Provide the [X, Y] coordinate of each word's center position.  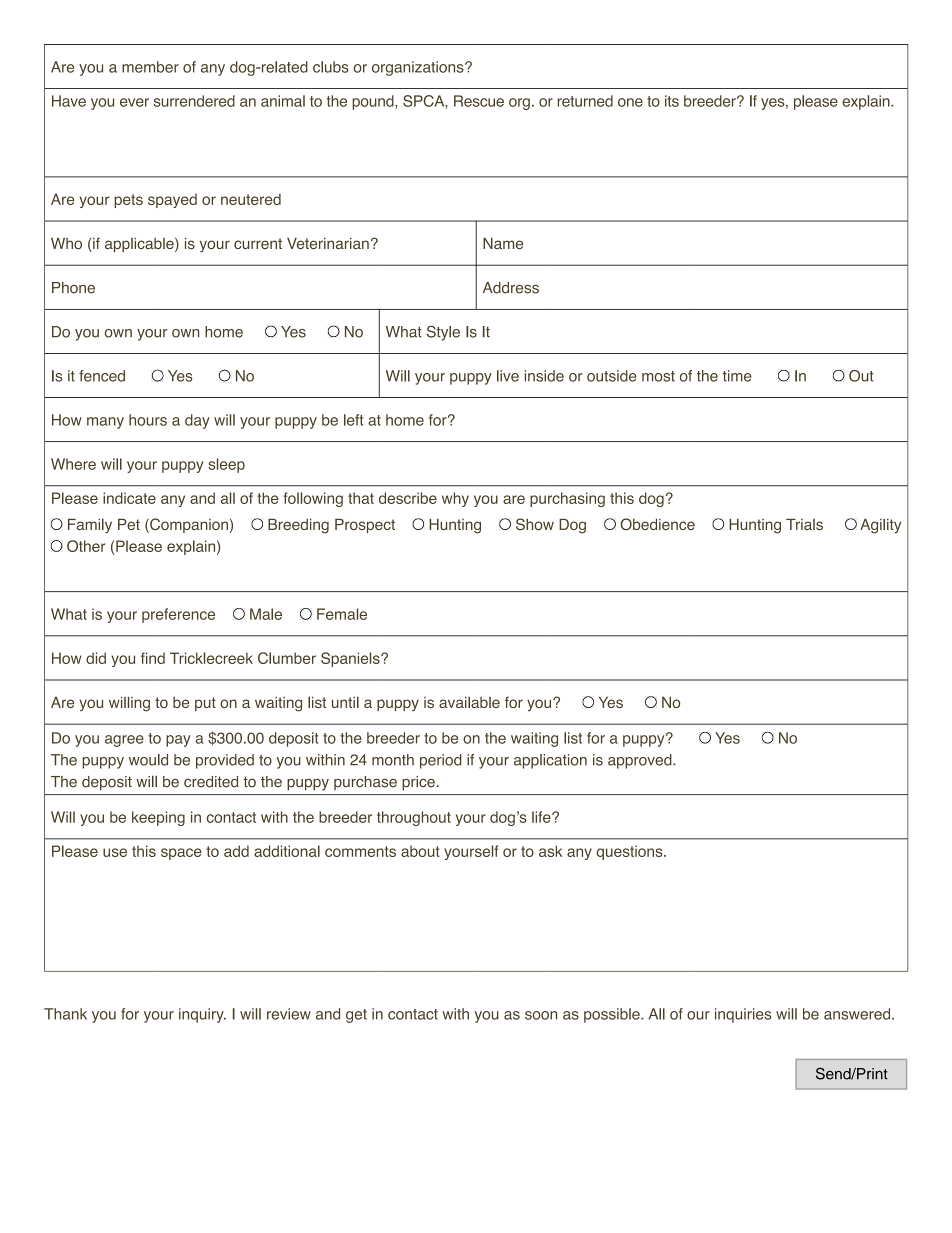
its [672, 101]
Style [443, 333]
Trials [804, 524]
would [148, 760]
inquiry [202, 1015]
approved [641, 761]
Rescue [479, 101]
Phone [73, 288]
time [737, 376]
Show [535, 524]
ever [134, 102]
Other [86, 546]
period [440, 761]
